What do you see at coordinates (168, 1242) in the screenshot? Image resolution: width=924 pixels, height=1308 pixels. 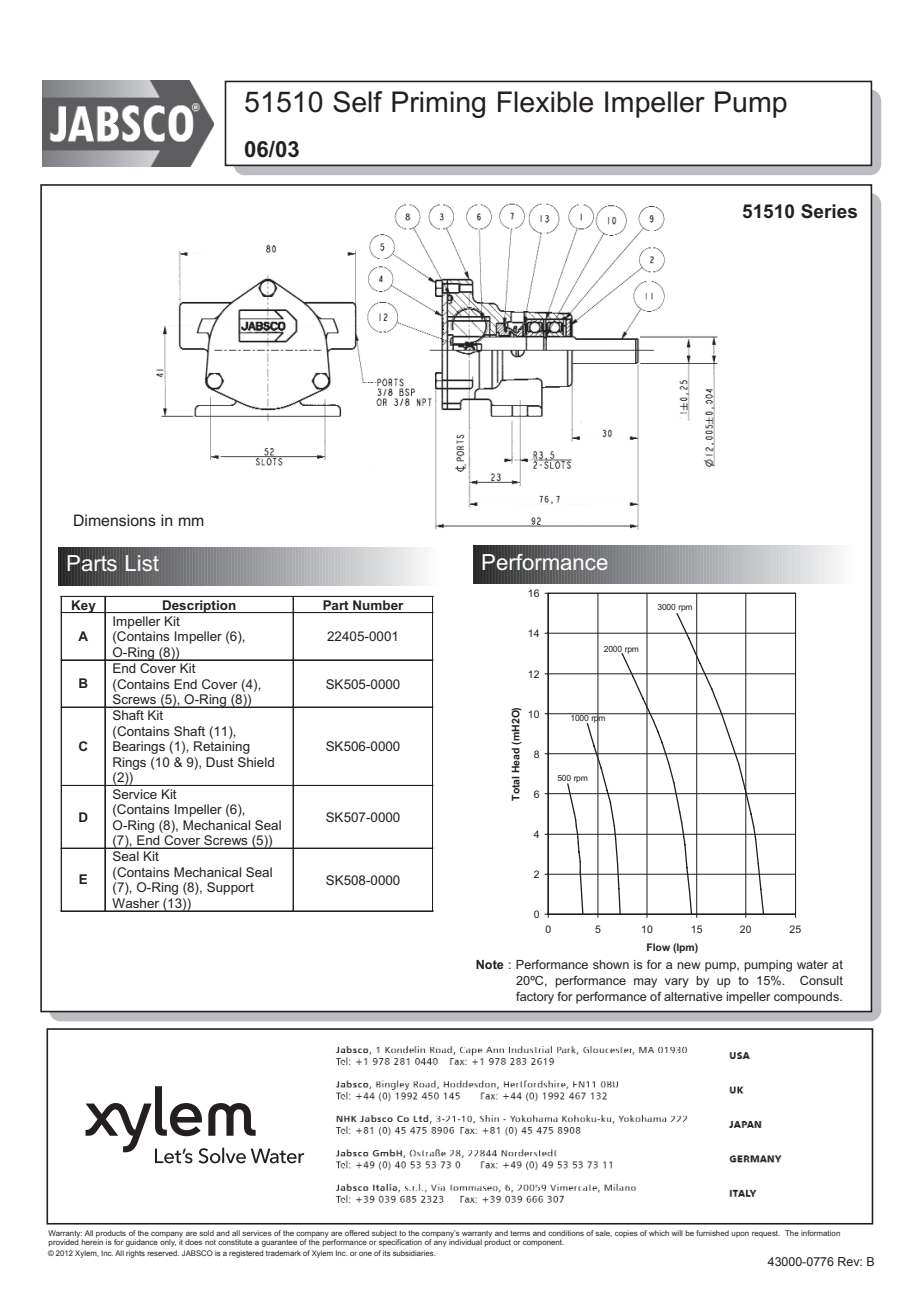 I see `only` at bounding box center [168, 1242].
